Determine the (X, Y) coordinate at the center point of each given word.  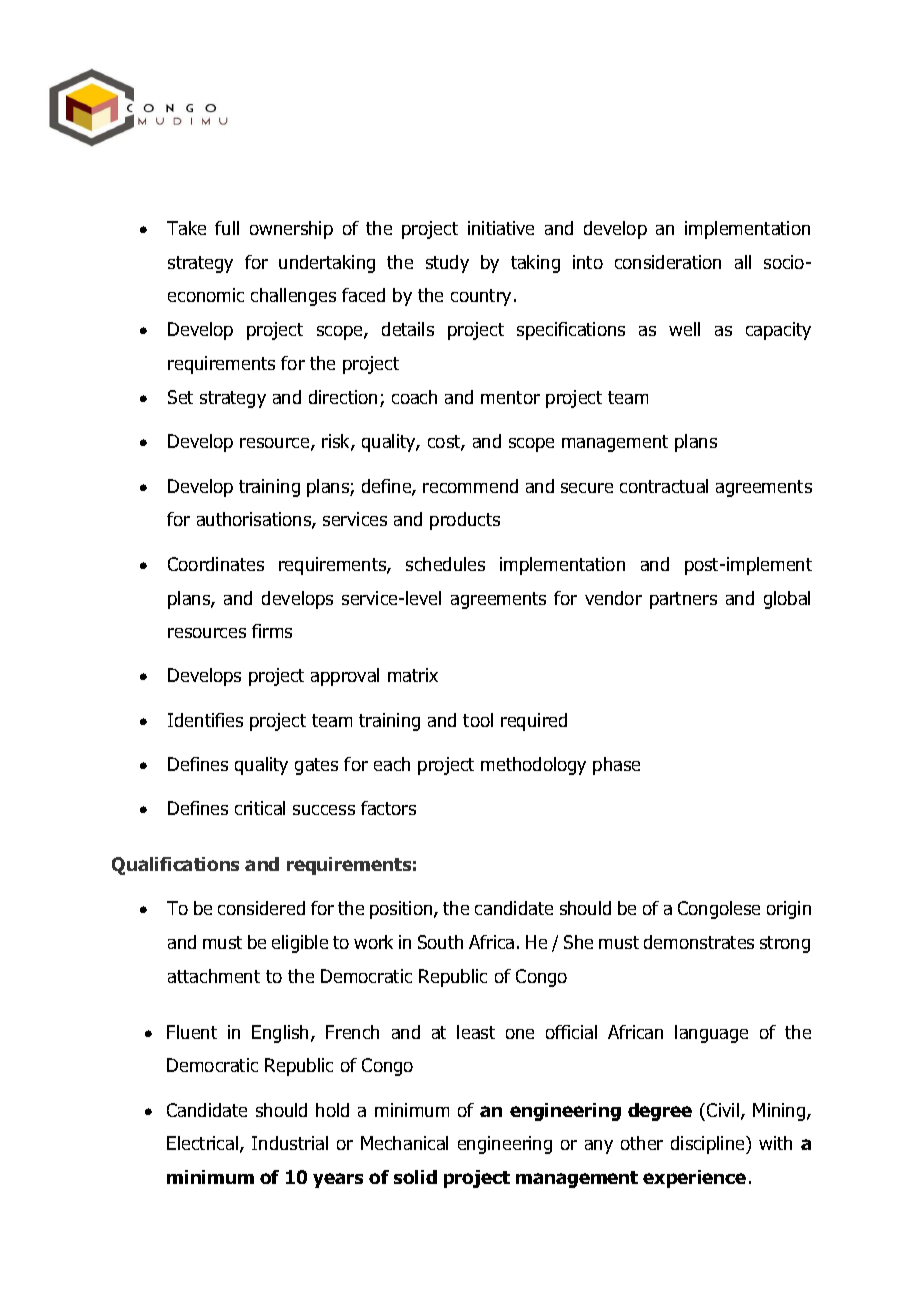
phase (616, 766)
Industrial (290, 1143)
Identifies (205, 720)
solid (415, 1177)
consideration (668, 262)
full (227, 228)
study (447, 264)
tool (478, 720)
